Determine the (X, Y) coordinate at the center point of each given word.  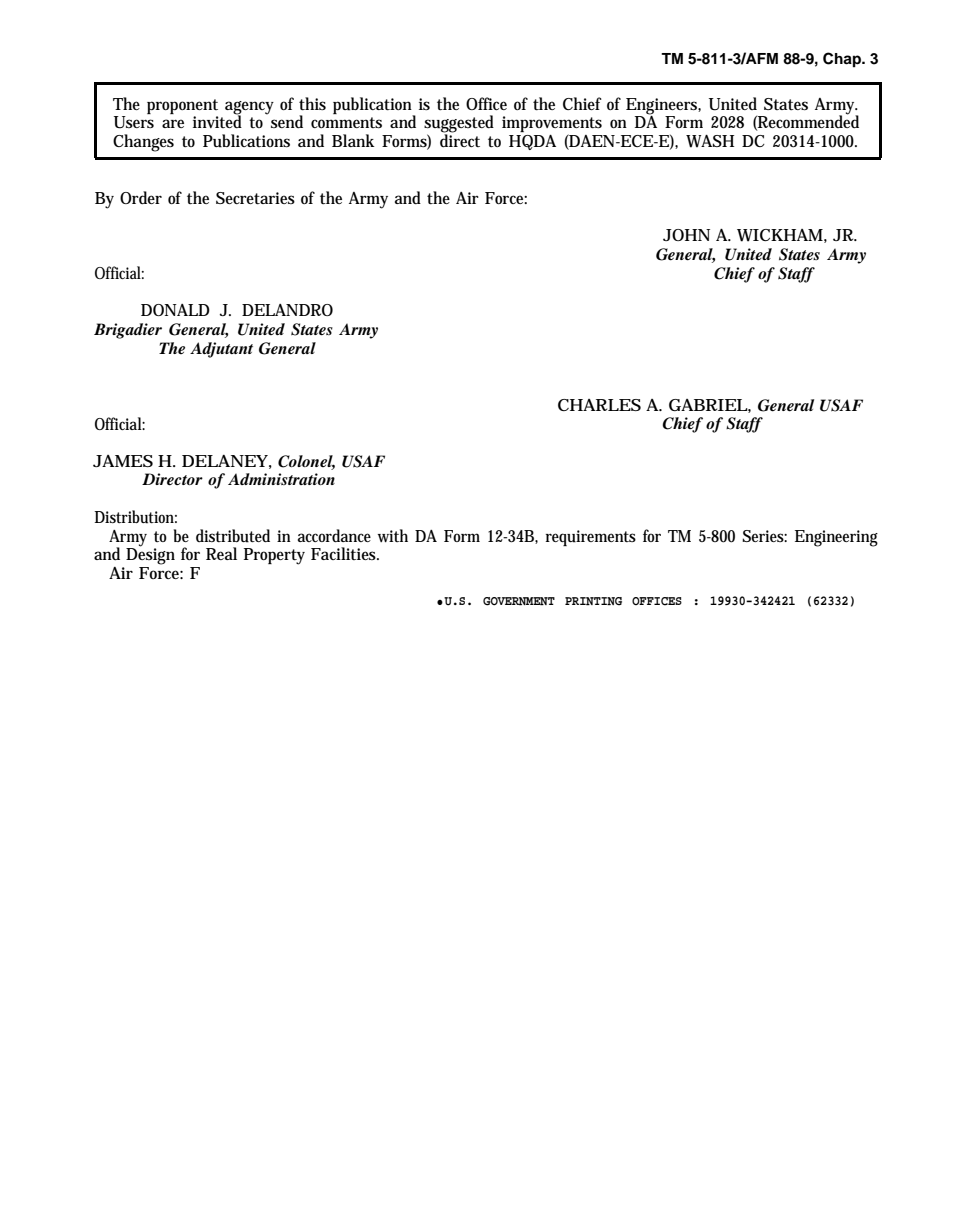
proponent (182, 106)
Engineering (836, 538)
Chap (843, 60)
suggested (459, 125)
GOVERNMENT (519, 601)
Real (221, 553)
